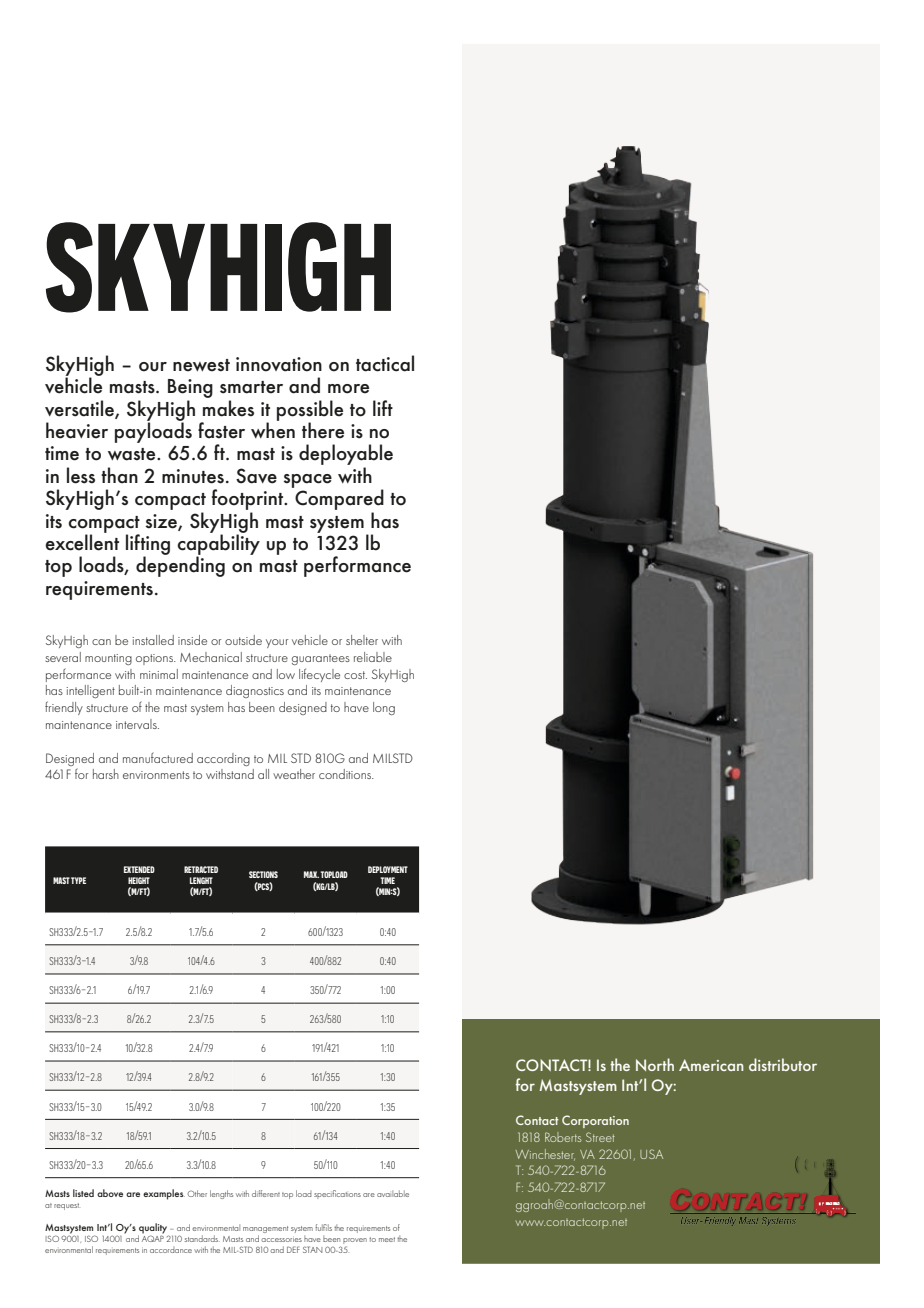 The height and width of the document is (1308, 924). Describe the element at coordinates (651, 1154) in the document. I see `USA` at that location.
